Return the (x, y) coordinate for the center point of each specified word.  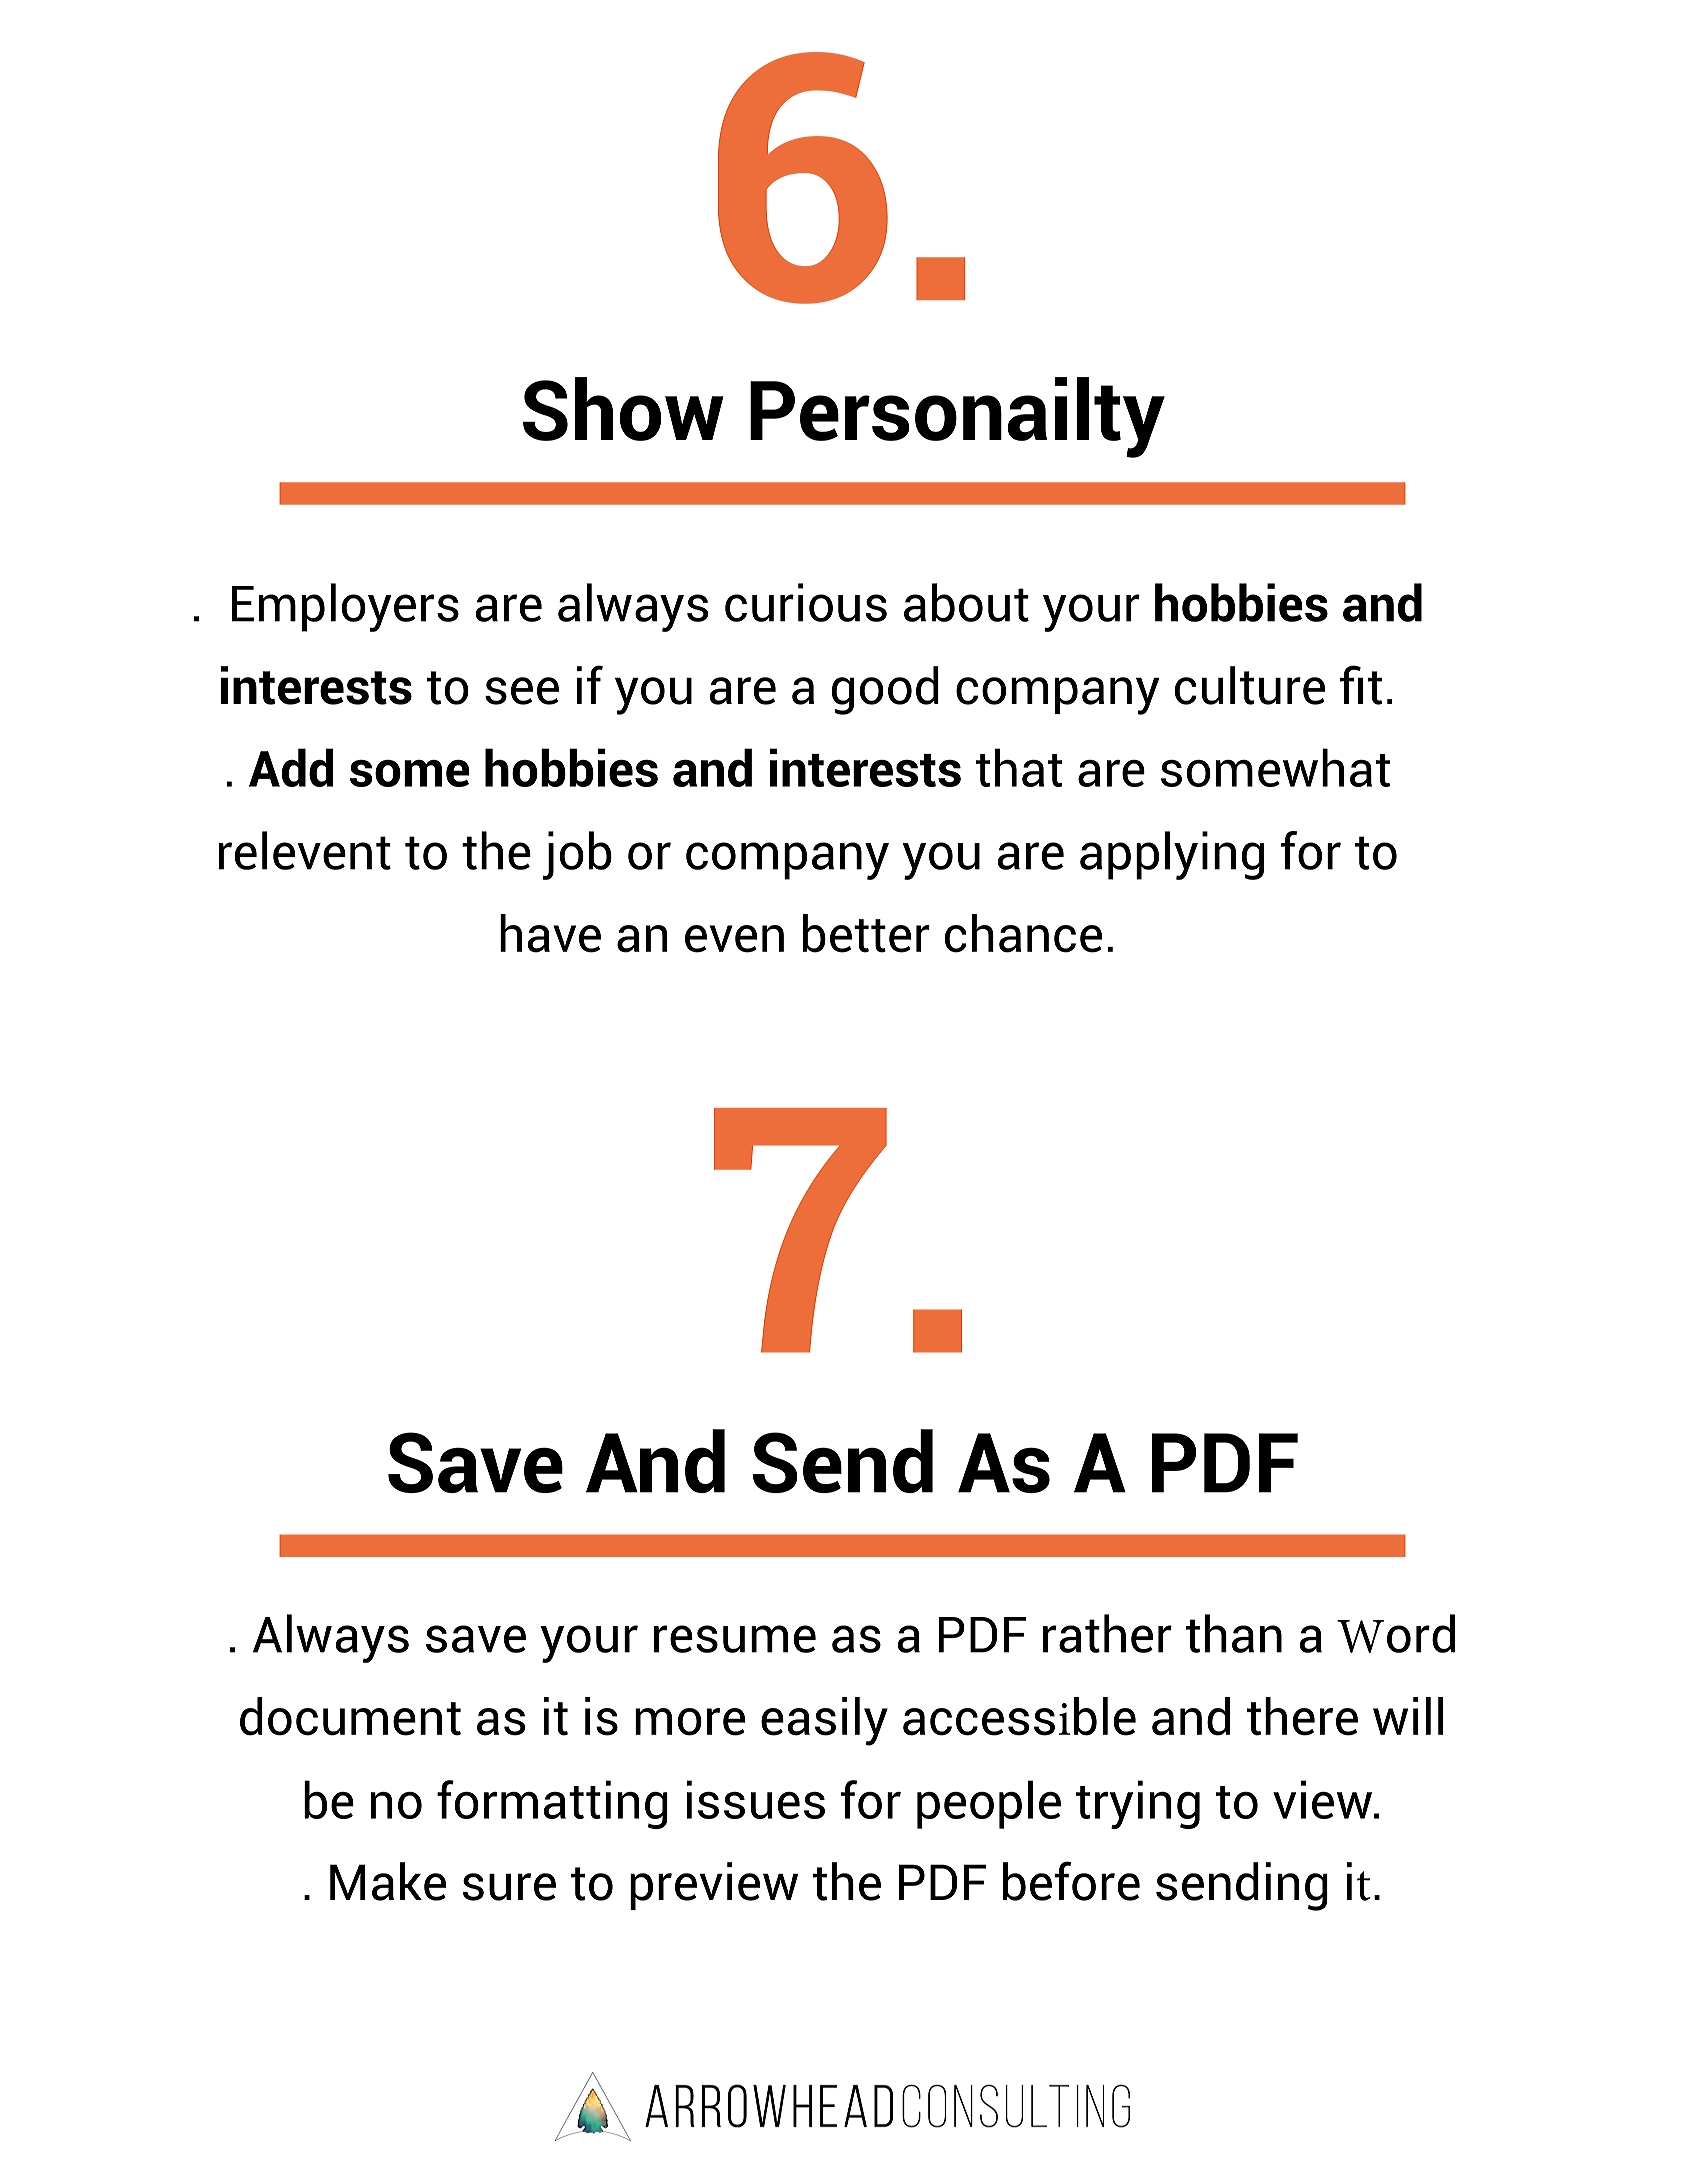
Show (623, 409)
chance (1023, 933)
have (550, 933)
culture (1250, 685)
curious (806, 602)
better (866, 933)
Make (388, 1881)
